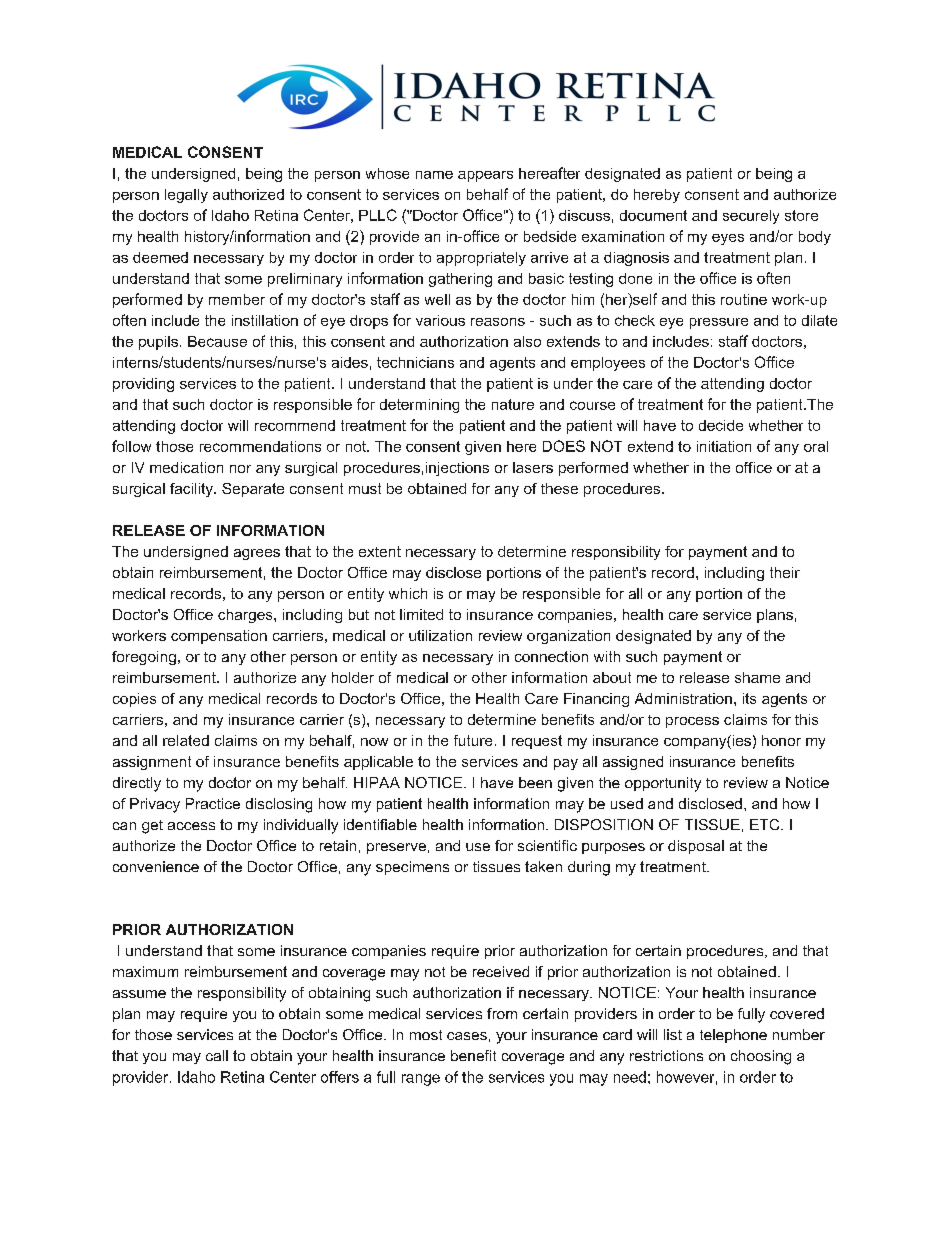 The image size is (952, 1233). What do you see at coordinates (485, 176) in the image?
I see `appears` at bounding box center [485, 176].
